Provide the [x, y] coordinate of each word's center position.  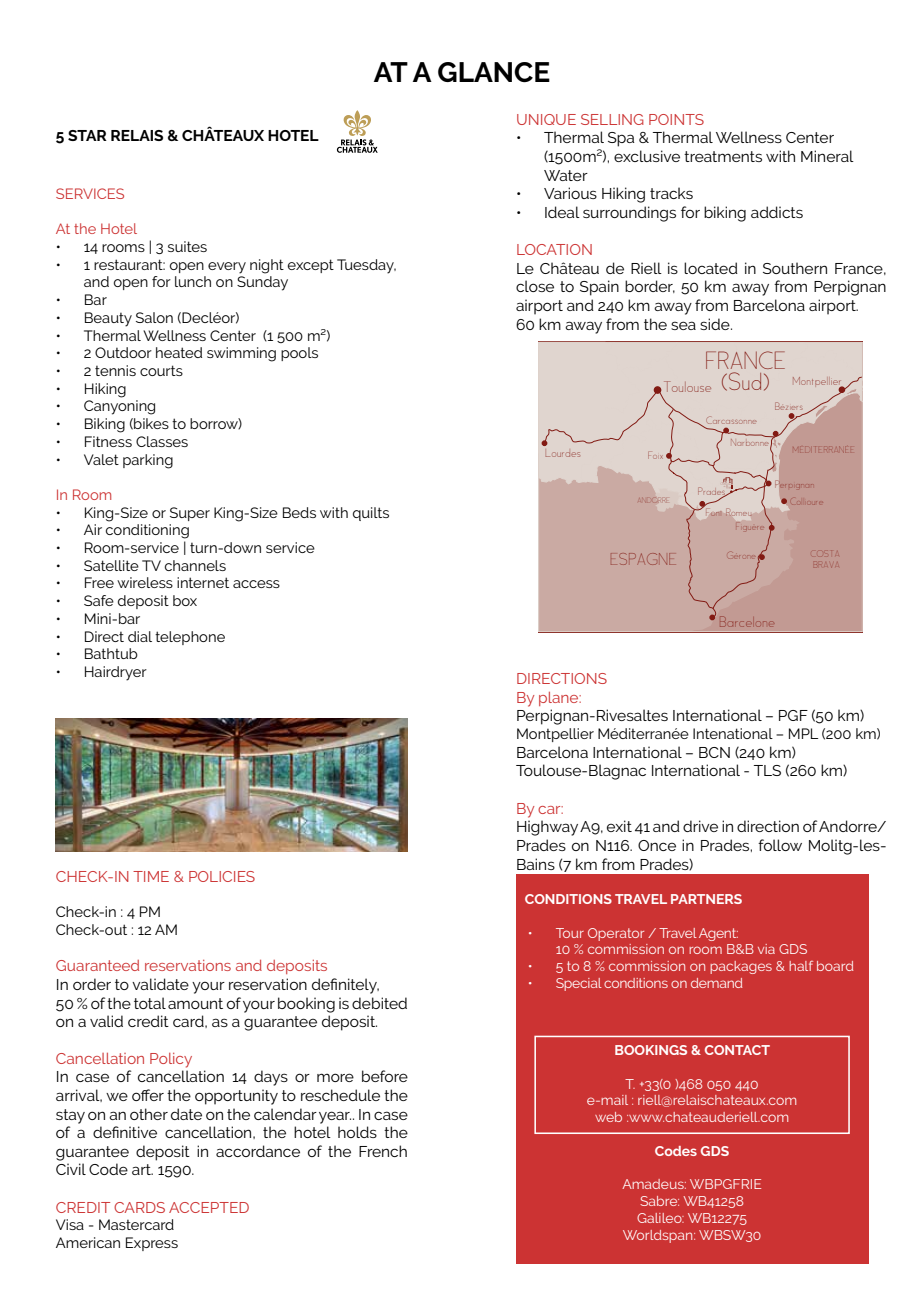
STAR [87, 135]
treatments [723, 156]
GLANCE [494, 72]
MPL [803, 733]
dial [140, 636]
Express [152, 1244]
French [383, 1151]
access [256, 584]
